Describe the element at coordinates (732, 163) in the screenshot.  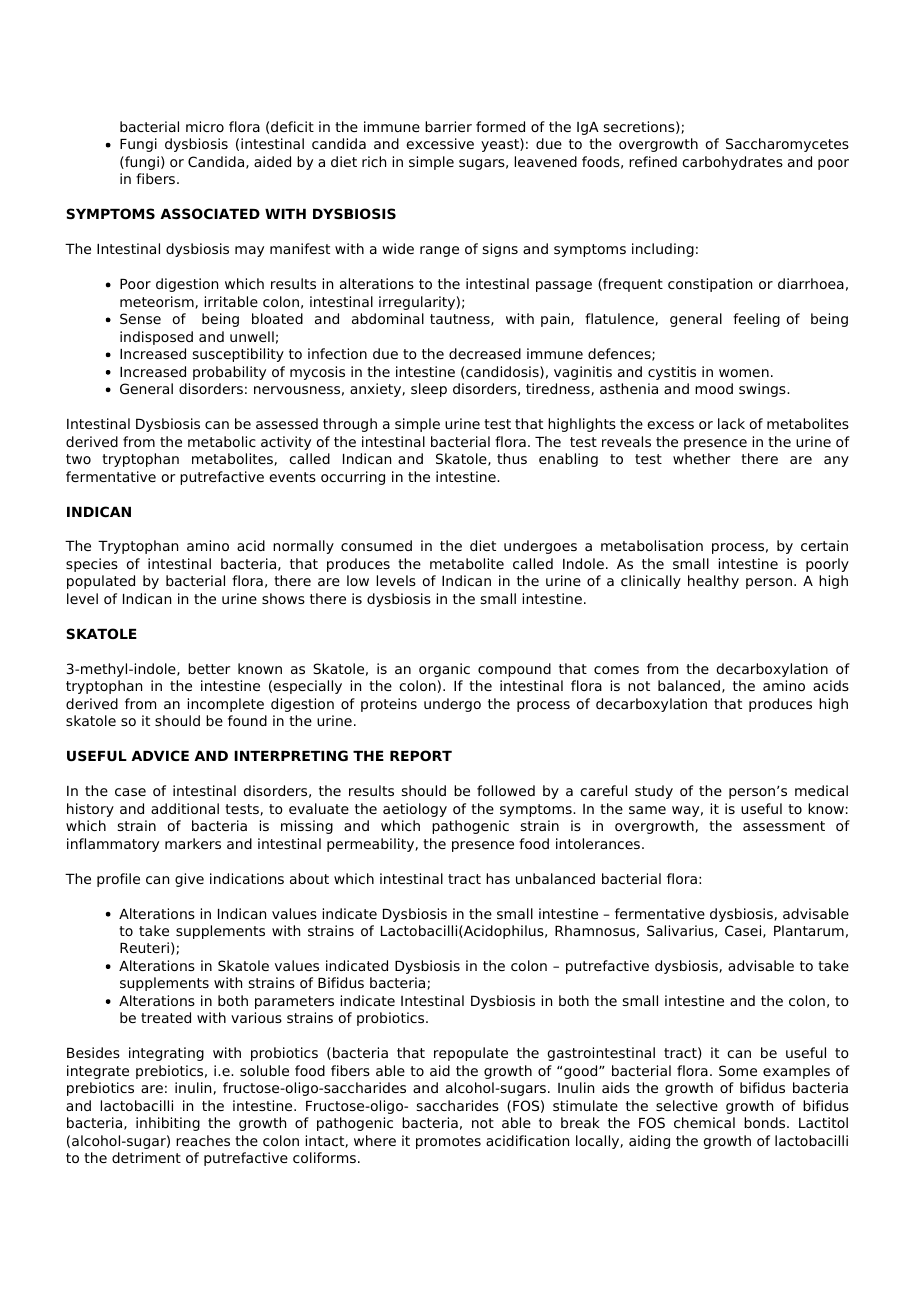
I see `carbohydrates` at that location.
